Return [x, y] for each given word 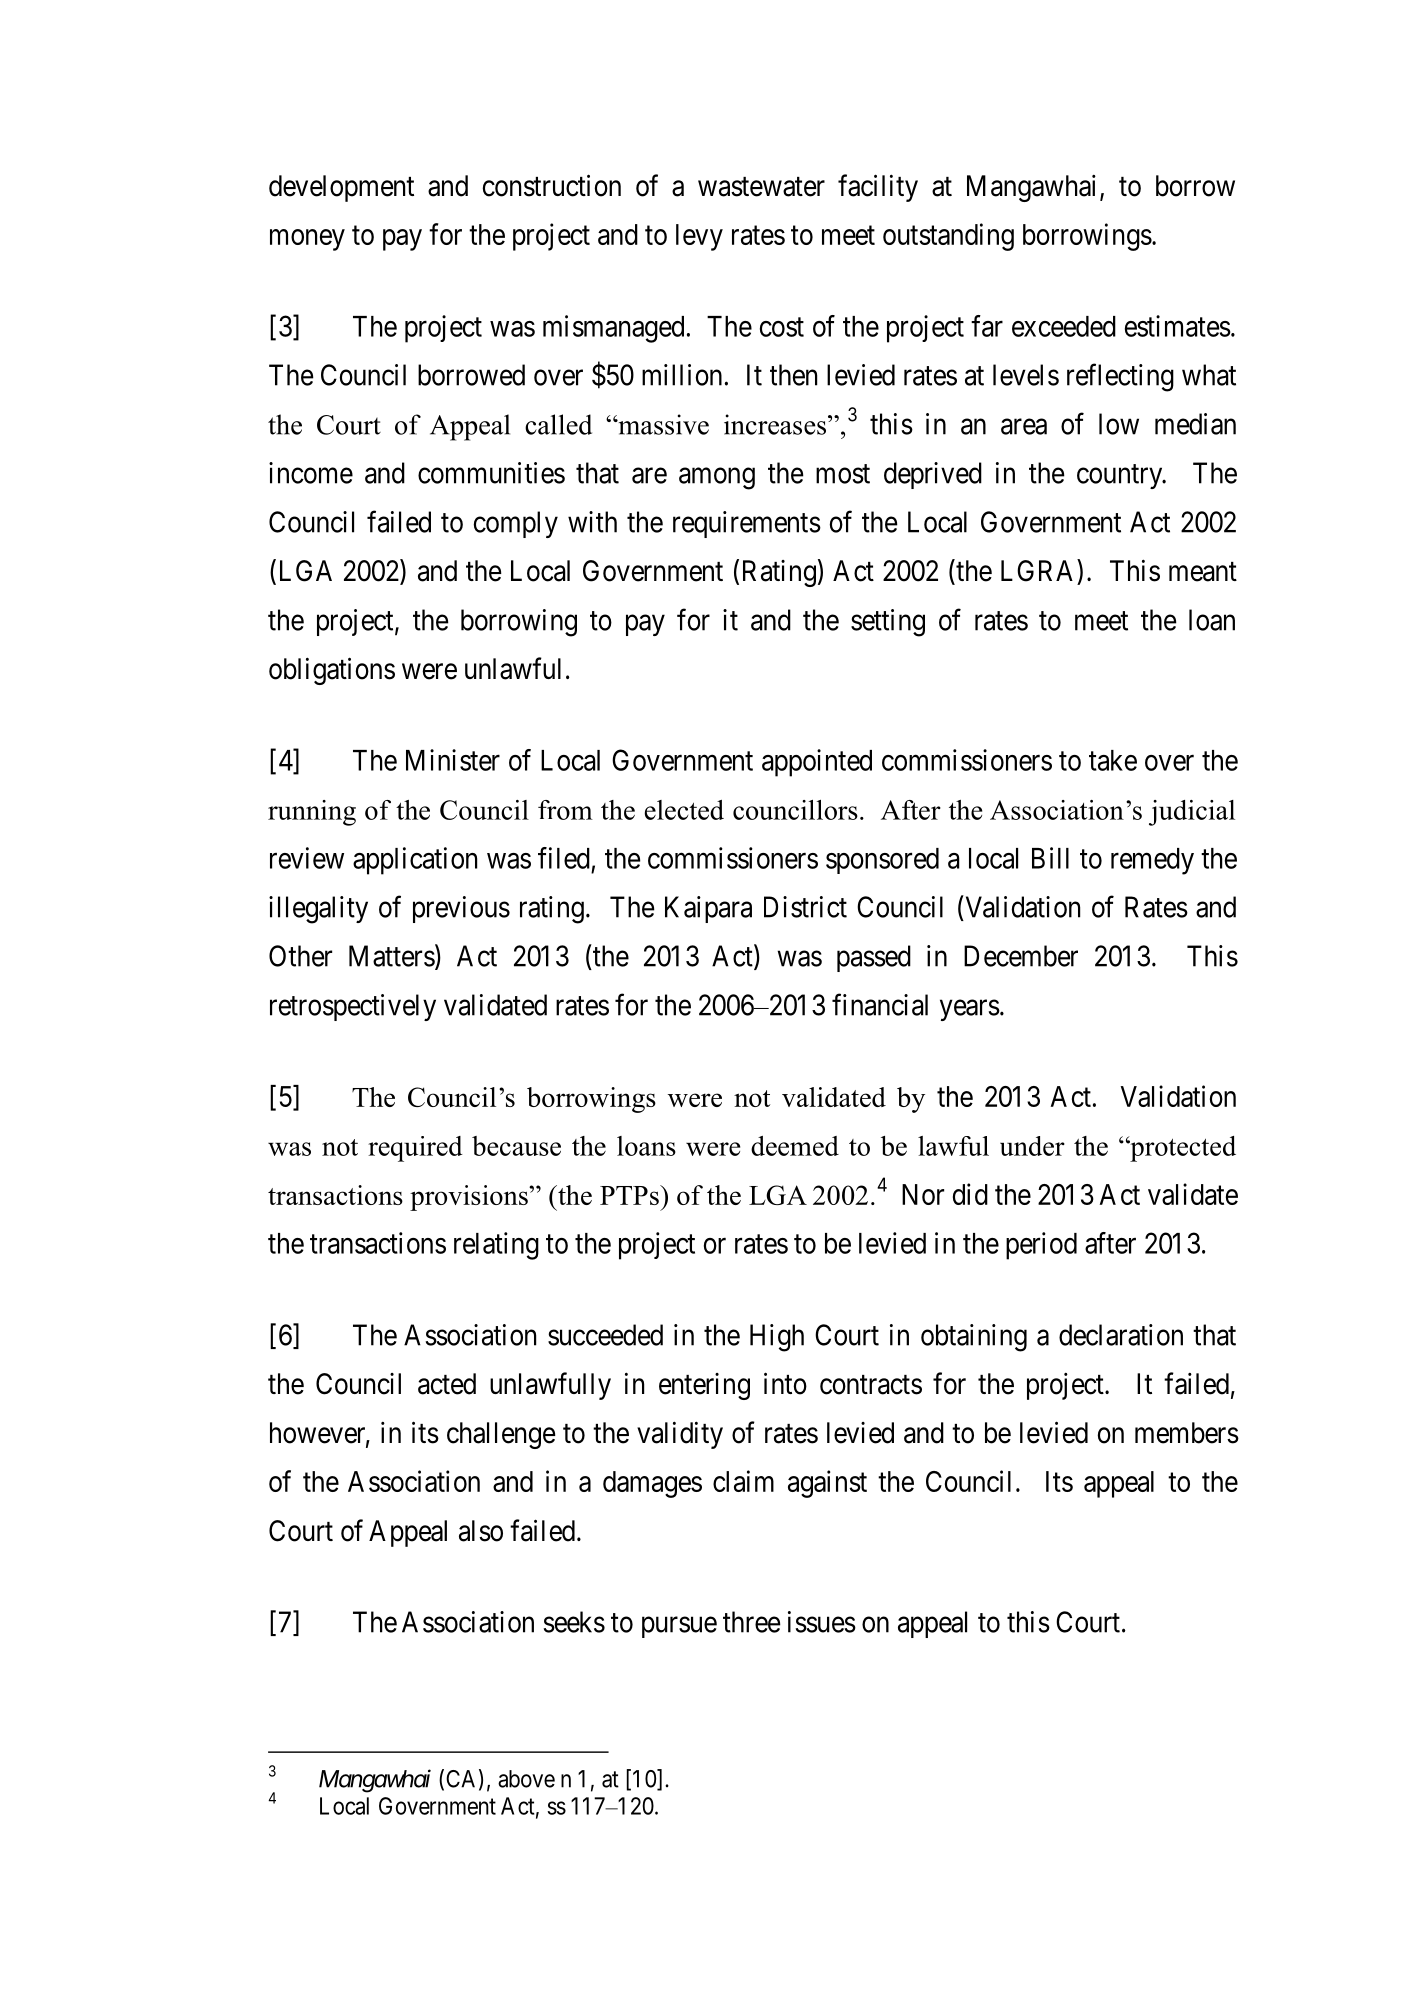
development [341, 188]
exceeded [1064, 326]
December [1021, 956]
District [805, 907]
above [526, 1779]
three [752, 1622]
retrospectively [353, 1007]
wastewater [761, 187]
